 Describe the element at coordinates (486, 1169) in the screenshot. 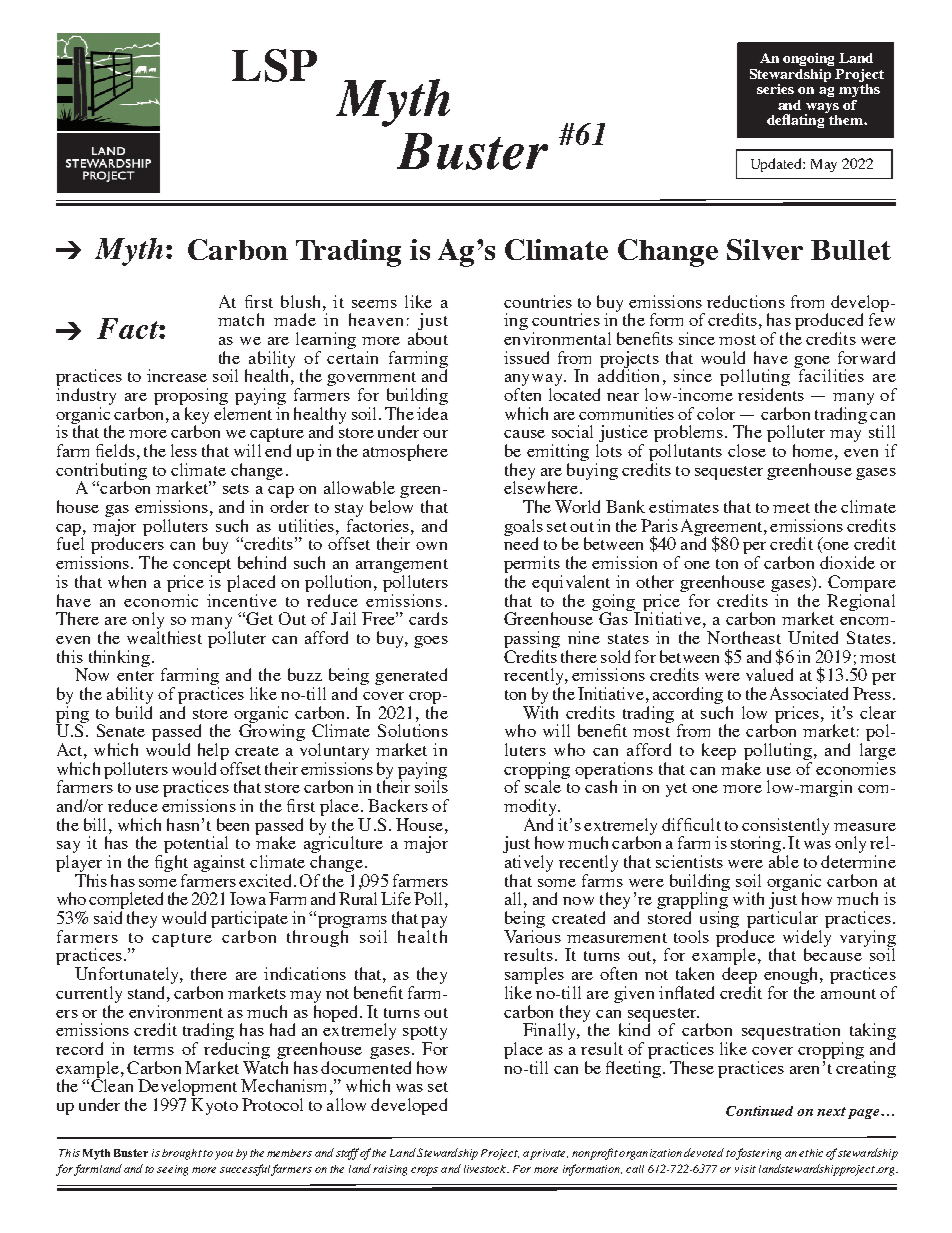

I see `livestock` at that location.
